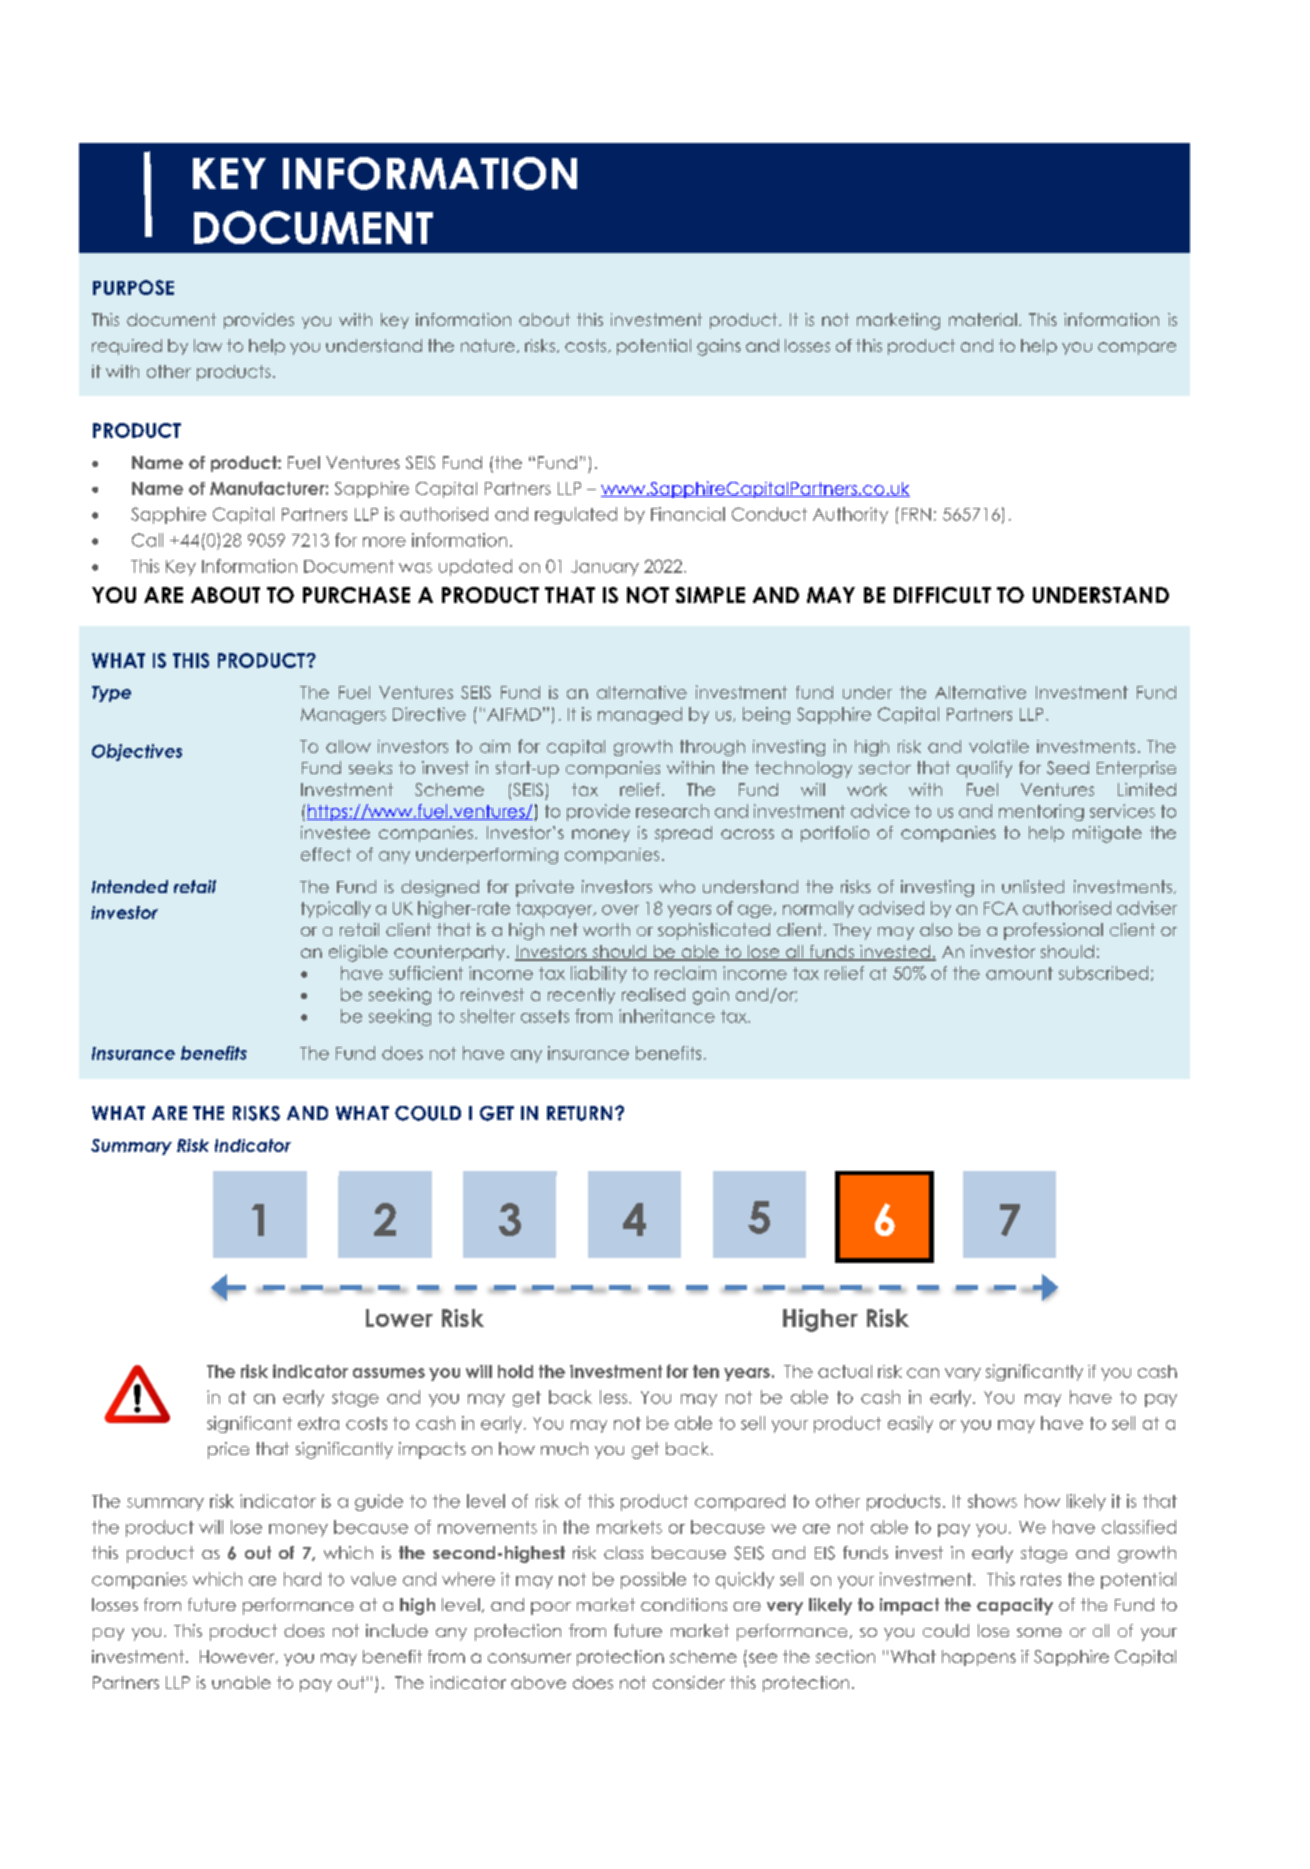 The width and height of the screenshot is (1310, 1869). Describe the element at coordinates (983, 319) in the screenshot. I see `material` at that location.
